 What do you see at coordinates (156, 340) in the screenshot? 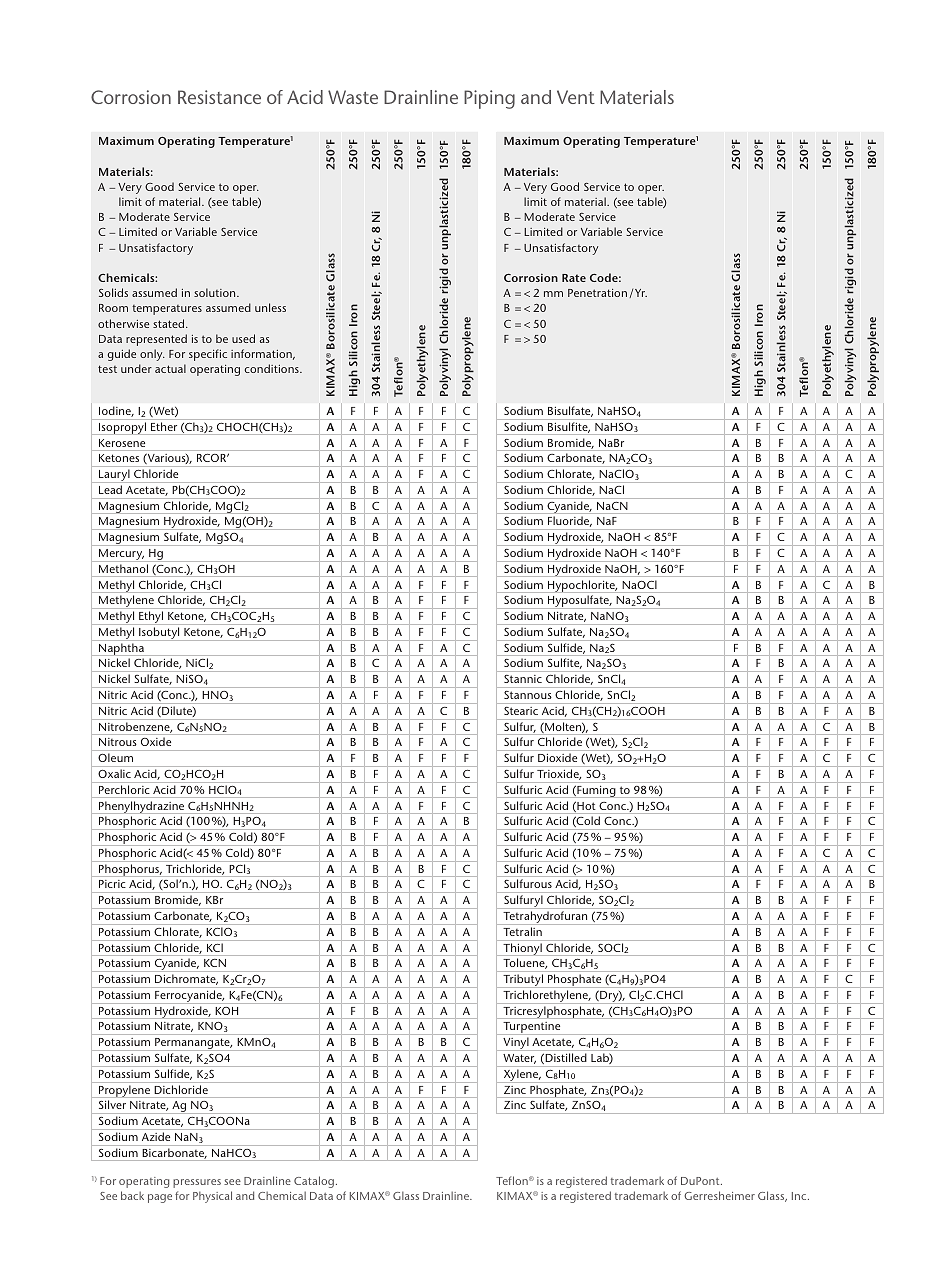
I see `represented` at bounding box center [156, 340].
